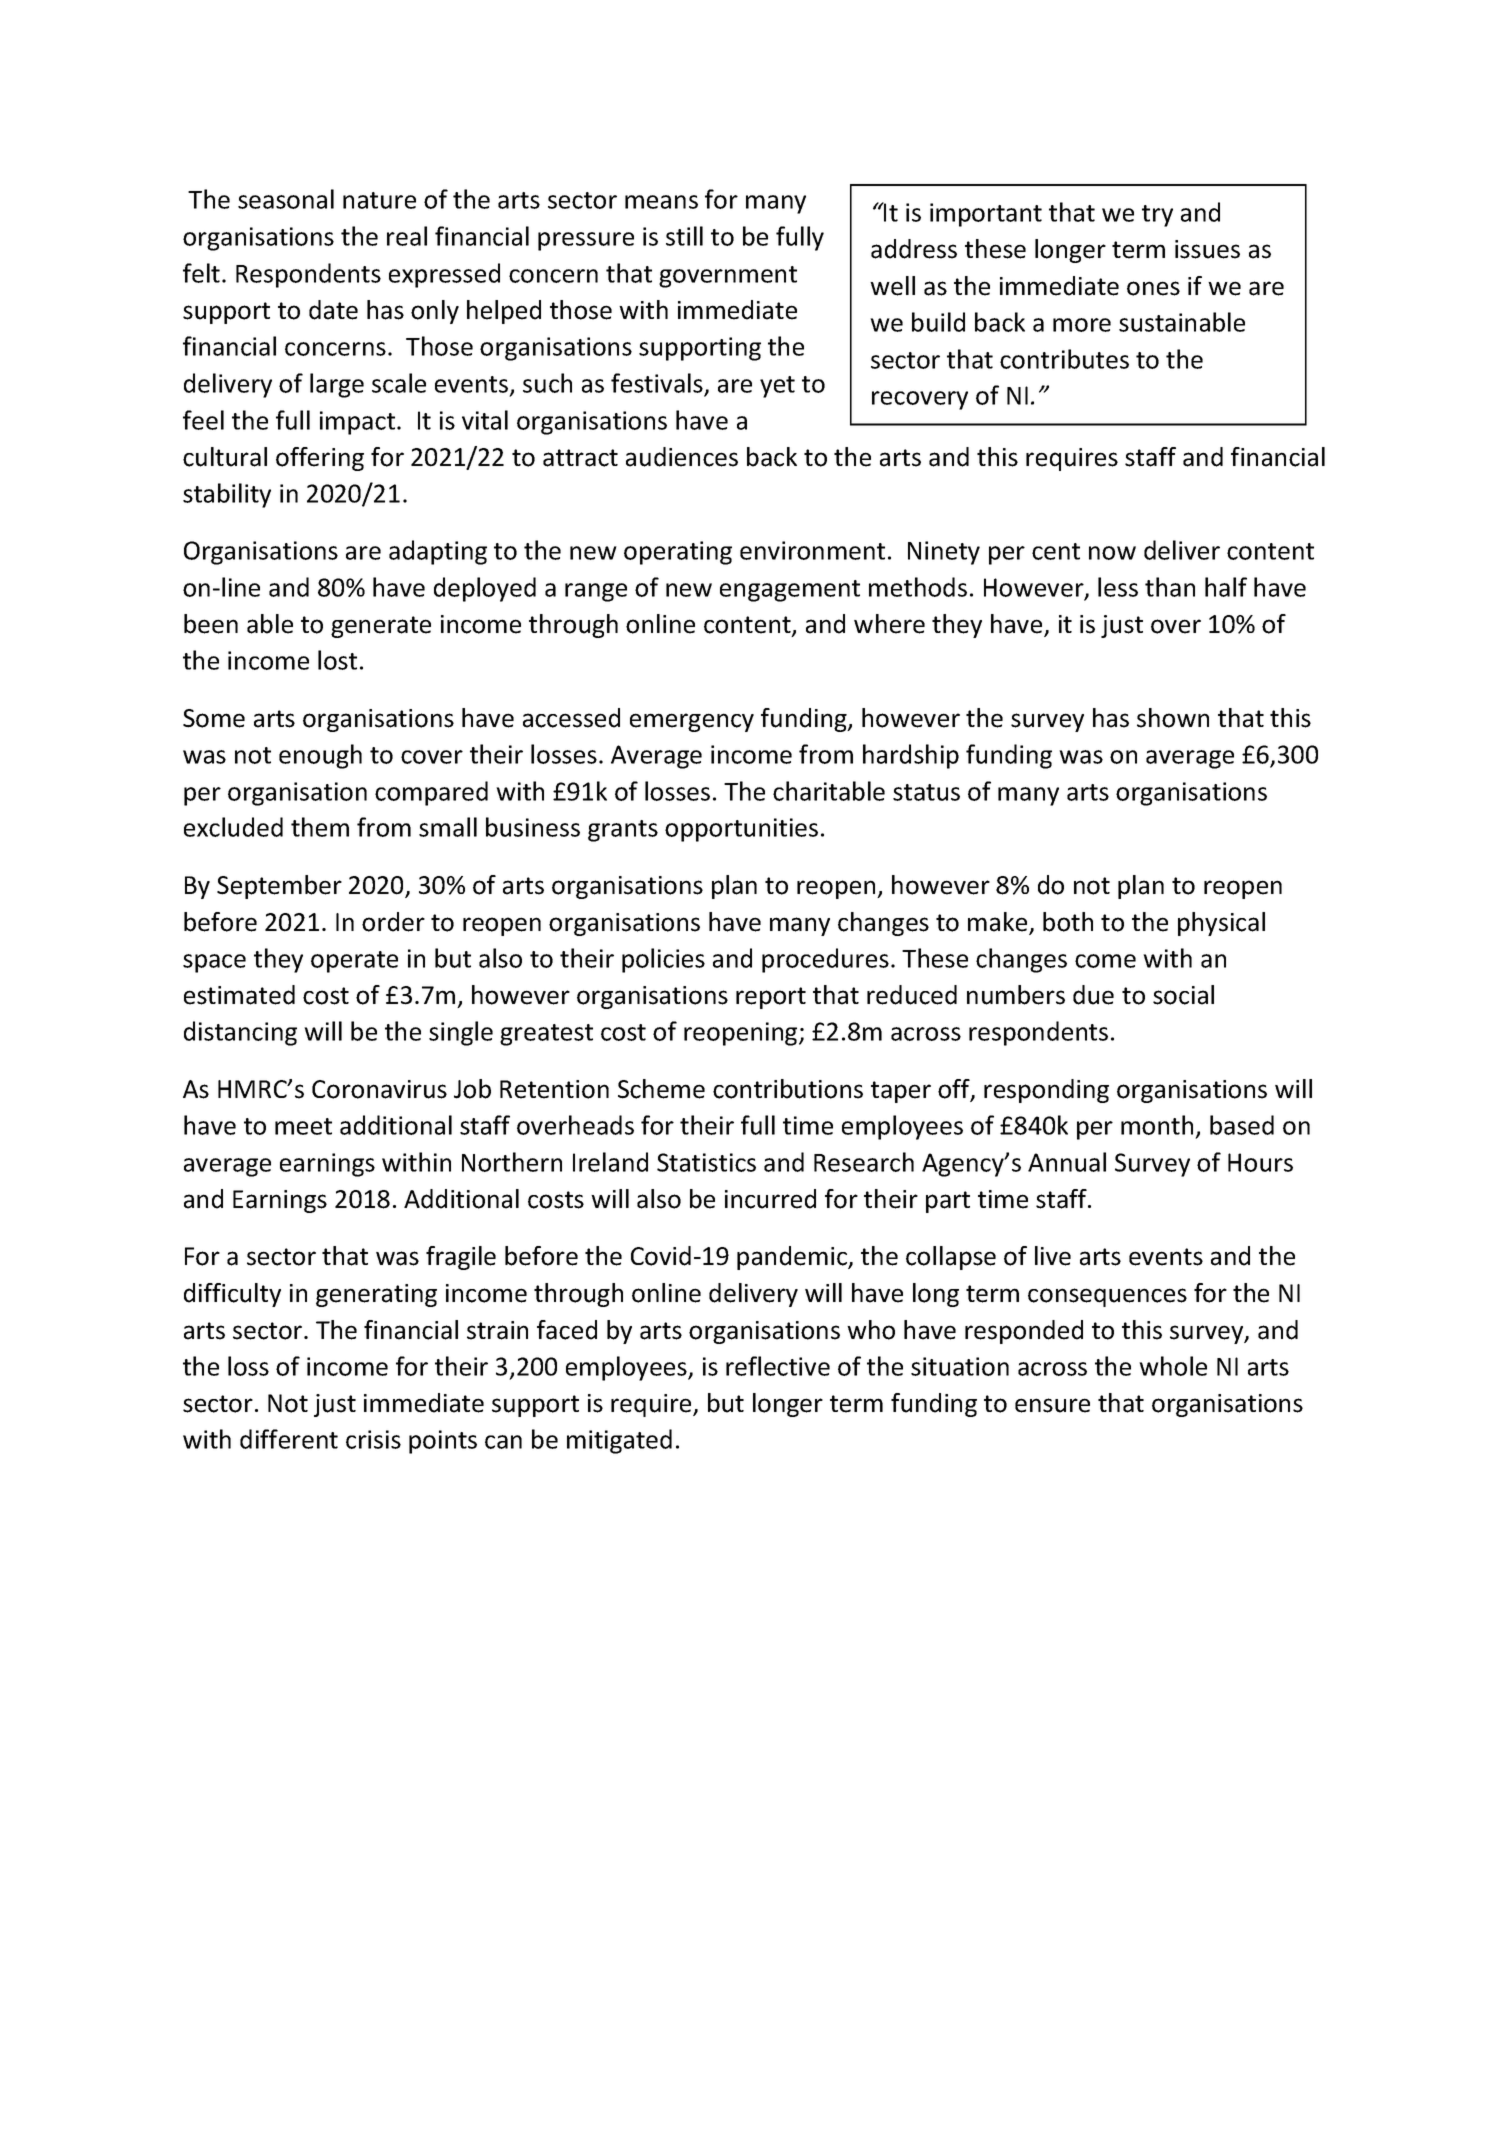 The image size is (1509, 2134). What do you see at coordinates (684, 236) in the document?
I see `still` at bounding box center [684, 236].
